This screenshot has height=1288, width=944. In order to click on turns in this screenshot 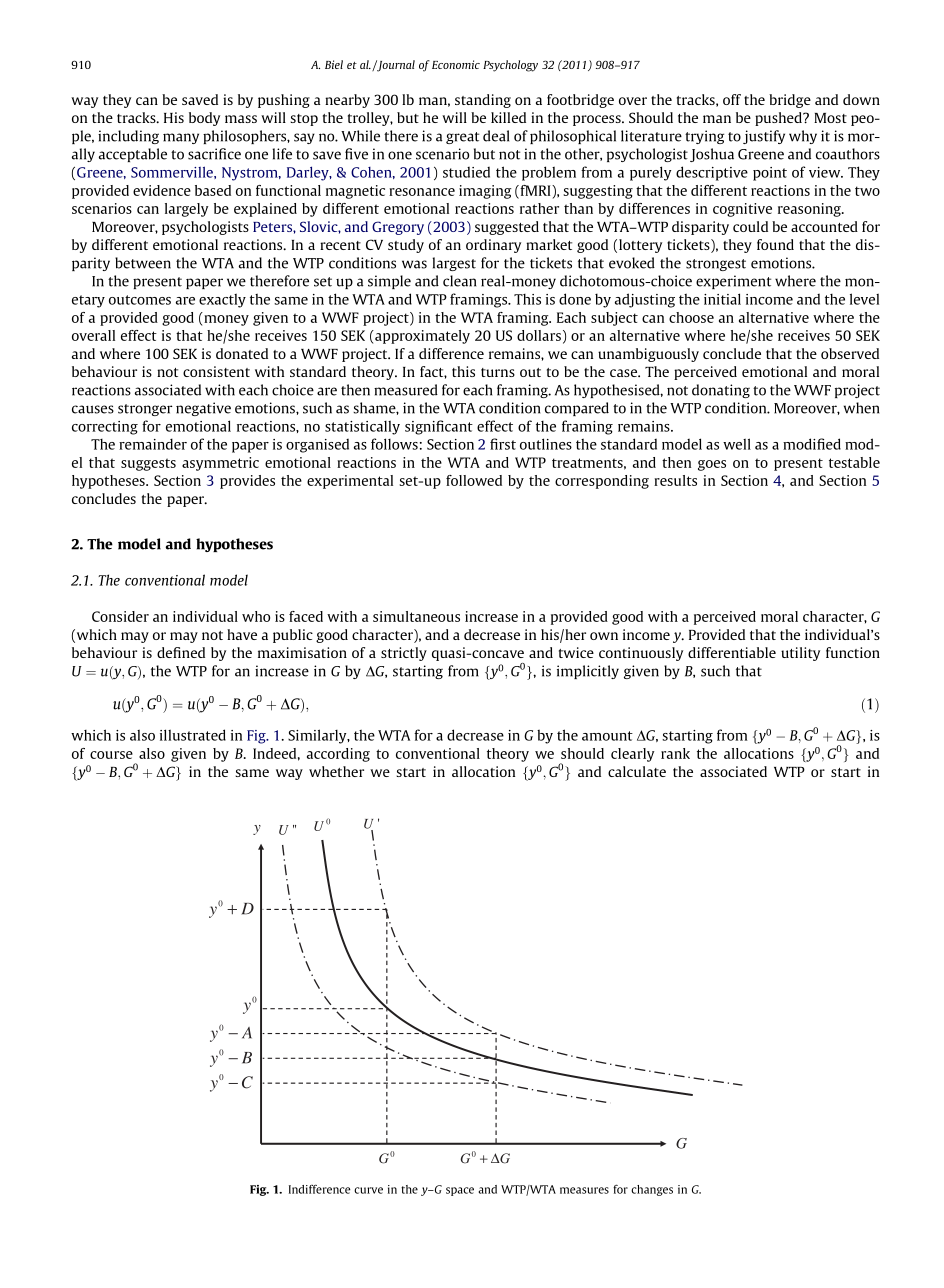, I will do `click(498, 372)`.
